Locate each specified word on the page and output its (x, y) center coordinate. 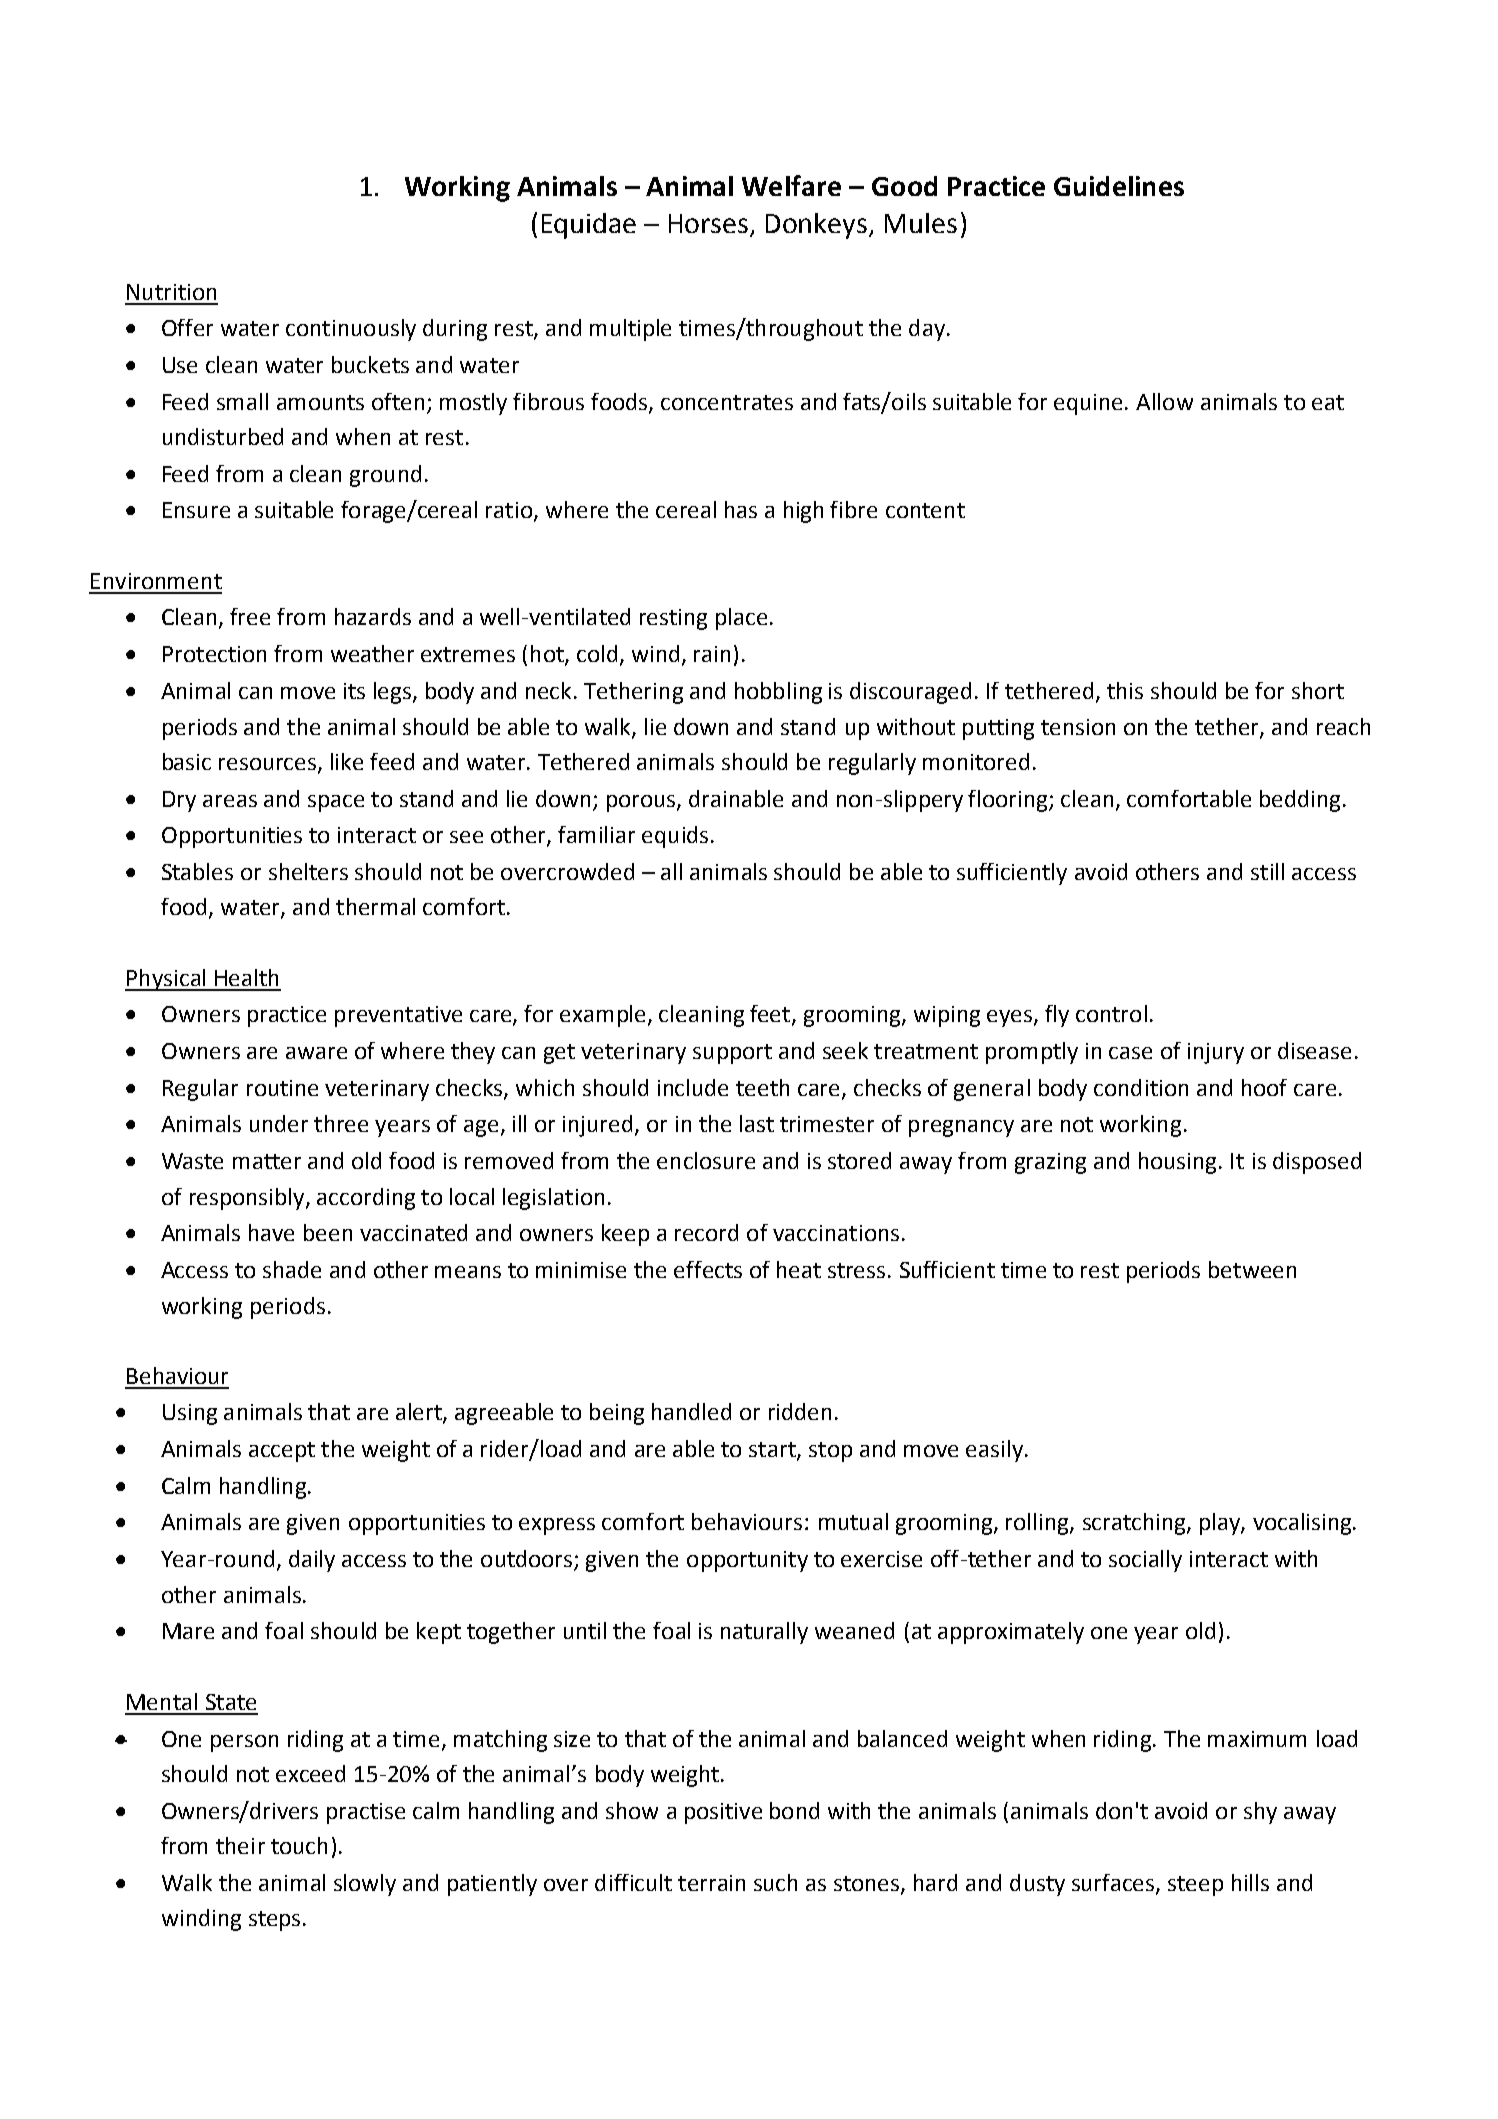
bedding (1300, 801)
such (775, 1882)
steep (1195, 1886)
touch (299, 1845)
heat (799, 1269)
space (336, 803)
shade (292, 1269)
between (1252, 1269)
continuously (351, 330)
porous (642, 803)
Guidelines (1119, 186)
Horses (708, 223)
